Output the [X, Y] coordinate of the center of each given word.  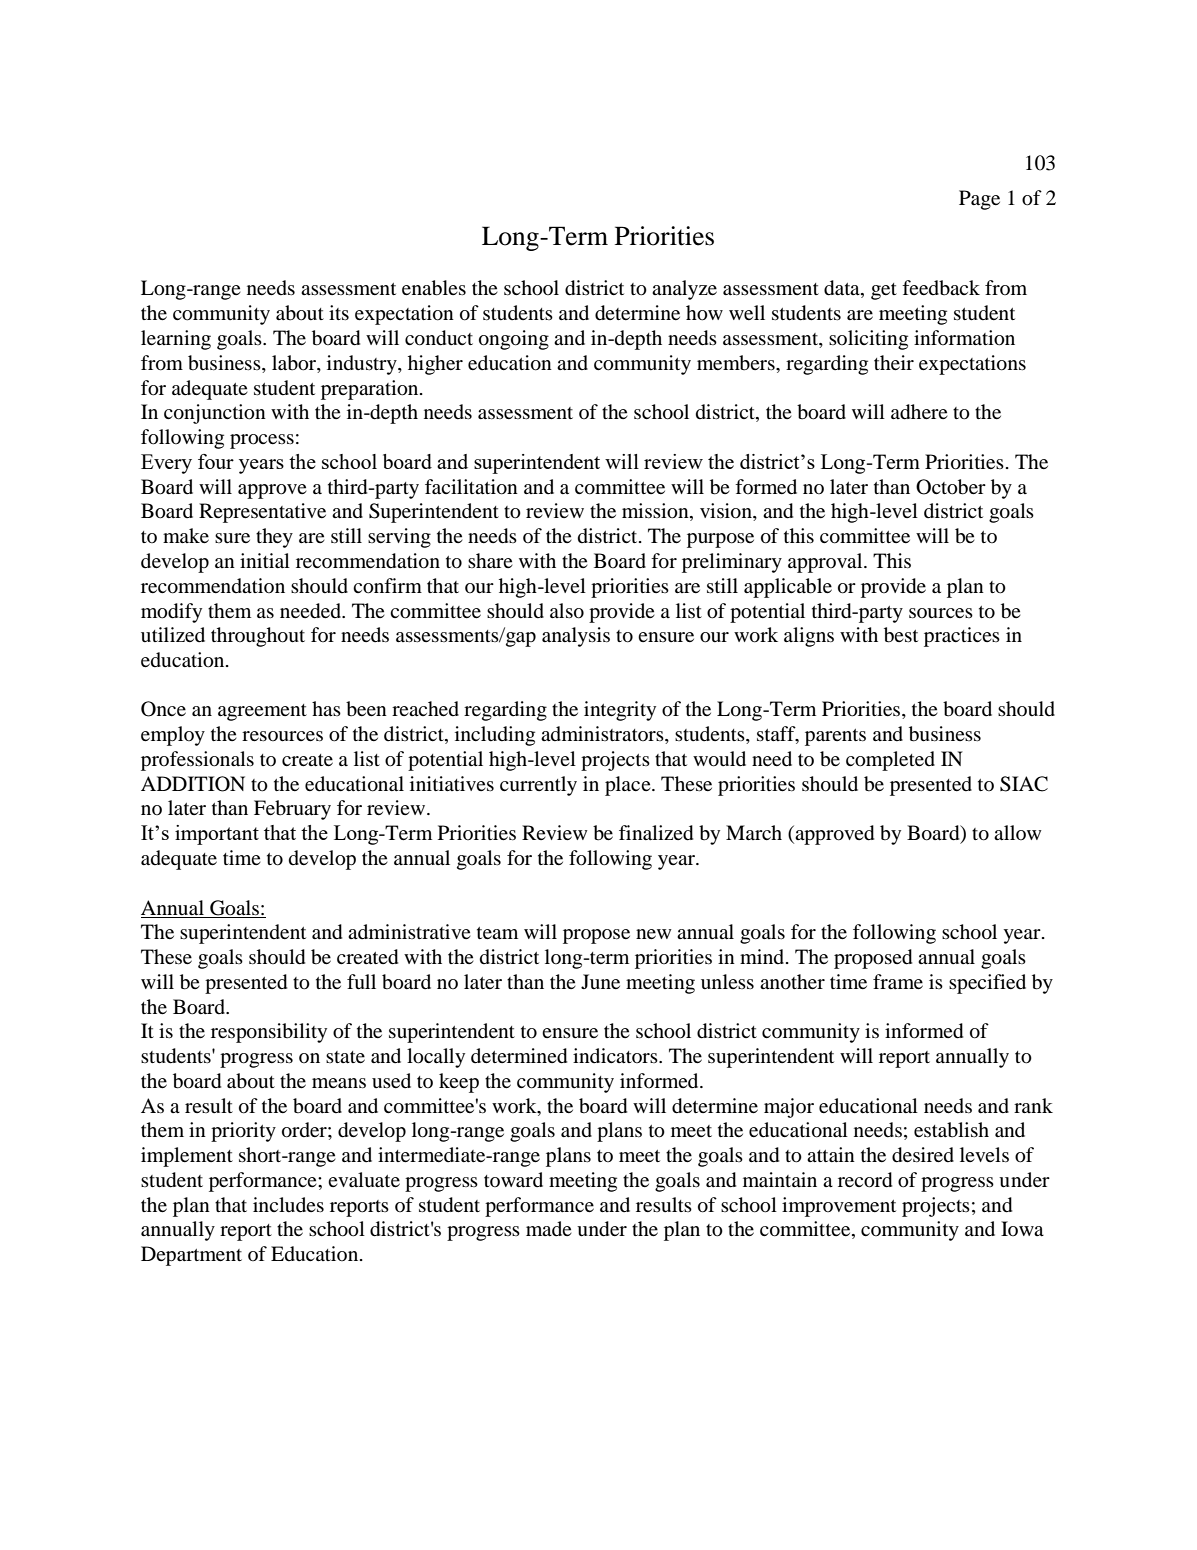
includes [288, 1205]
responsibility [269, 1033]
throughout [258, 637]
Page [979, 200]
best [901, 635]
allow [1018, 832]
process [262, 441]
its [339, 312]
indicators [616, 1056]
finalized [656, 833]
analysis [576, 637]
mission [656, 512]
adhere [919, 412]
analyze [684, 290]
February [292, 810]
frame [898, 981]
